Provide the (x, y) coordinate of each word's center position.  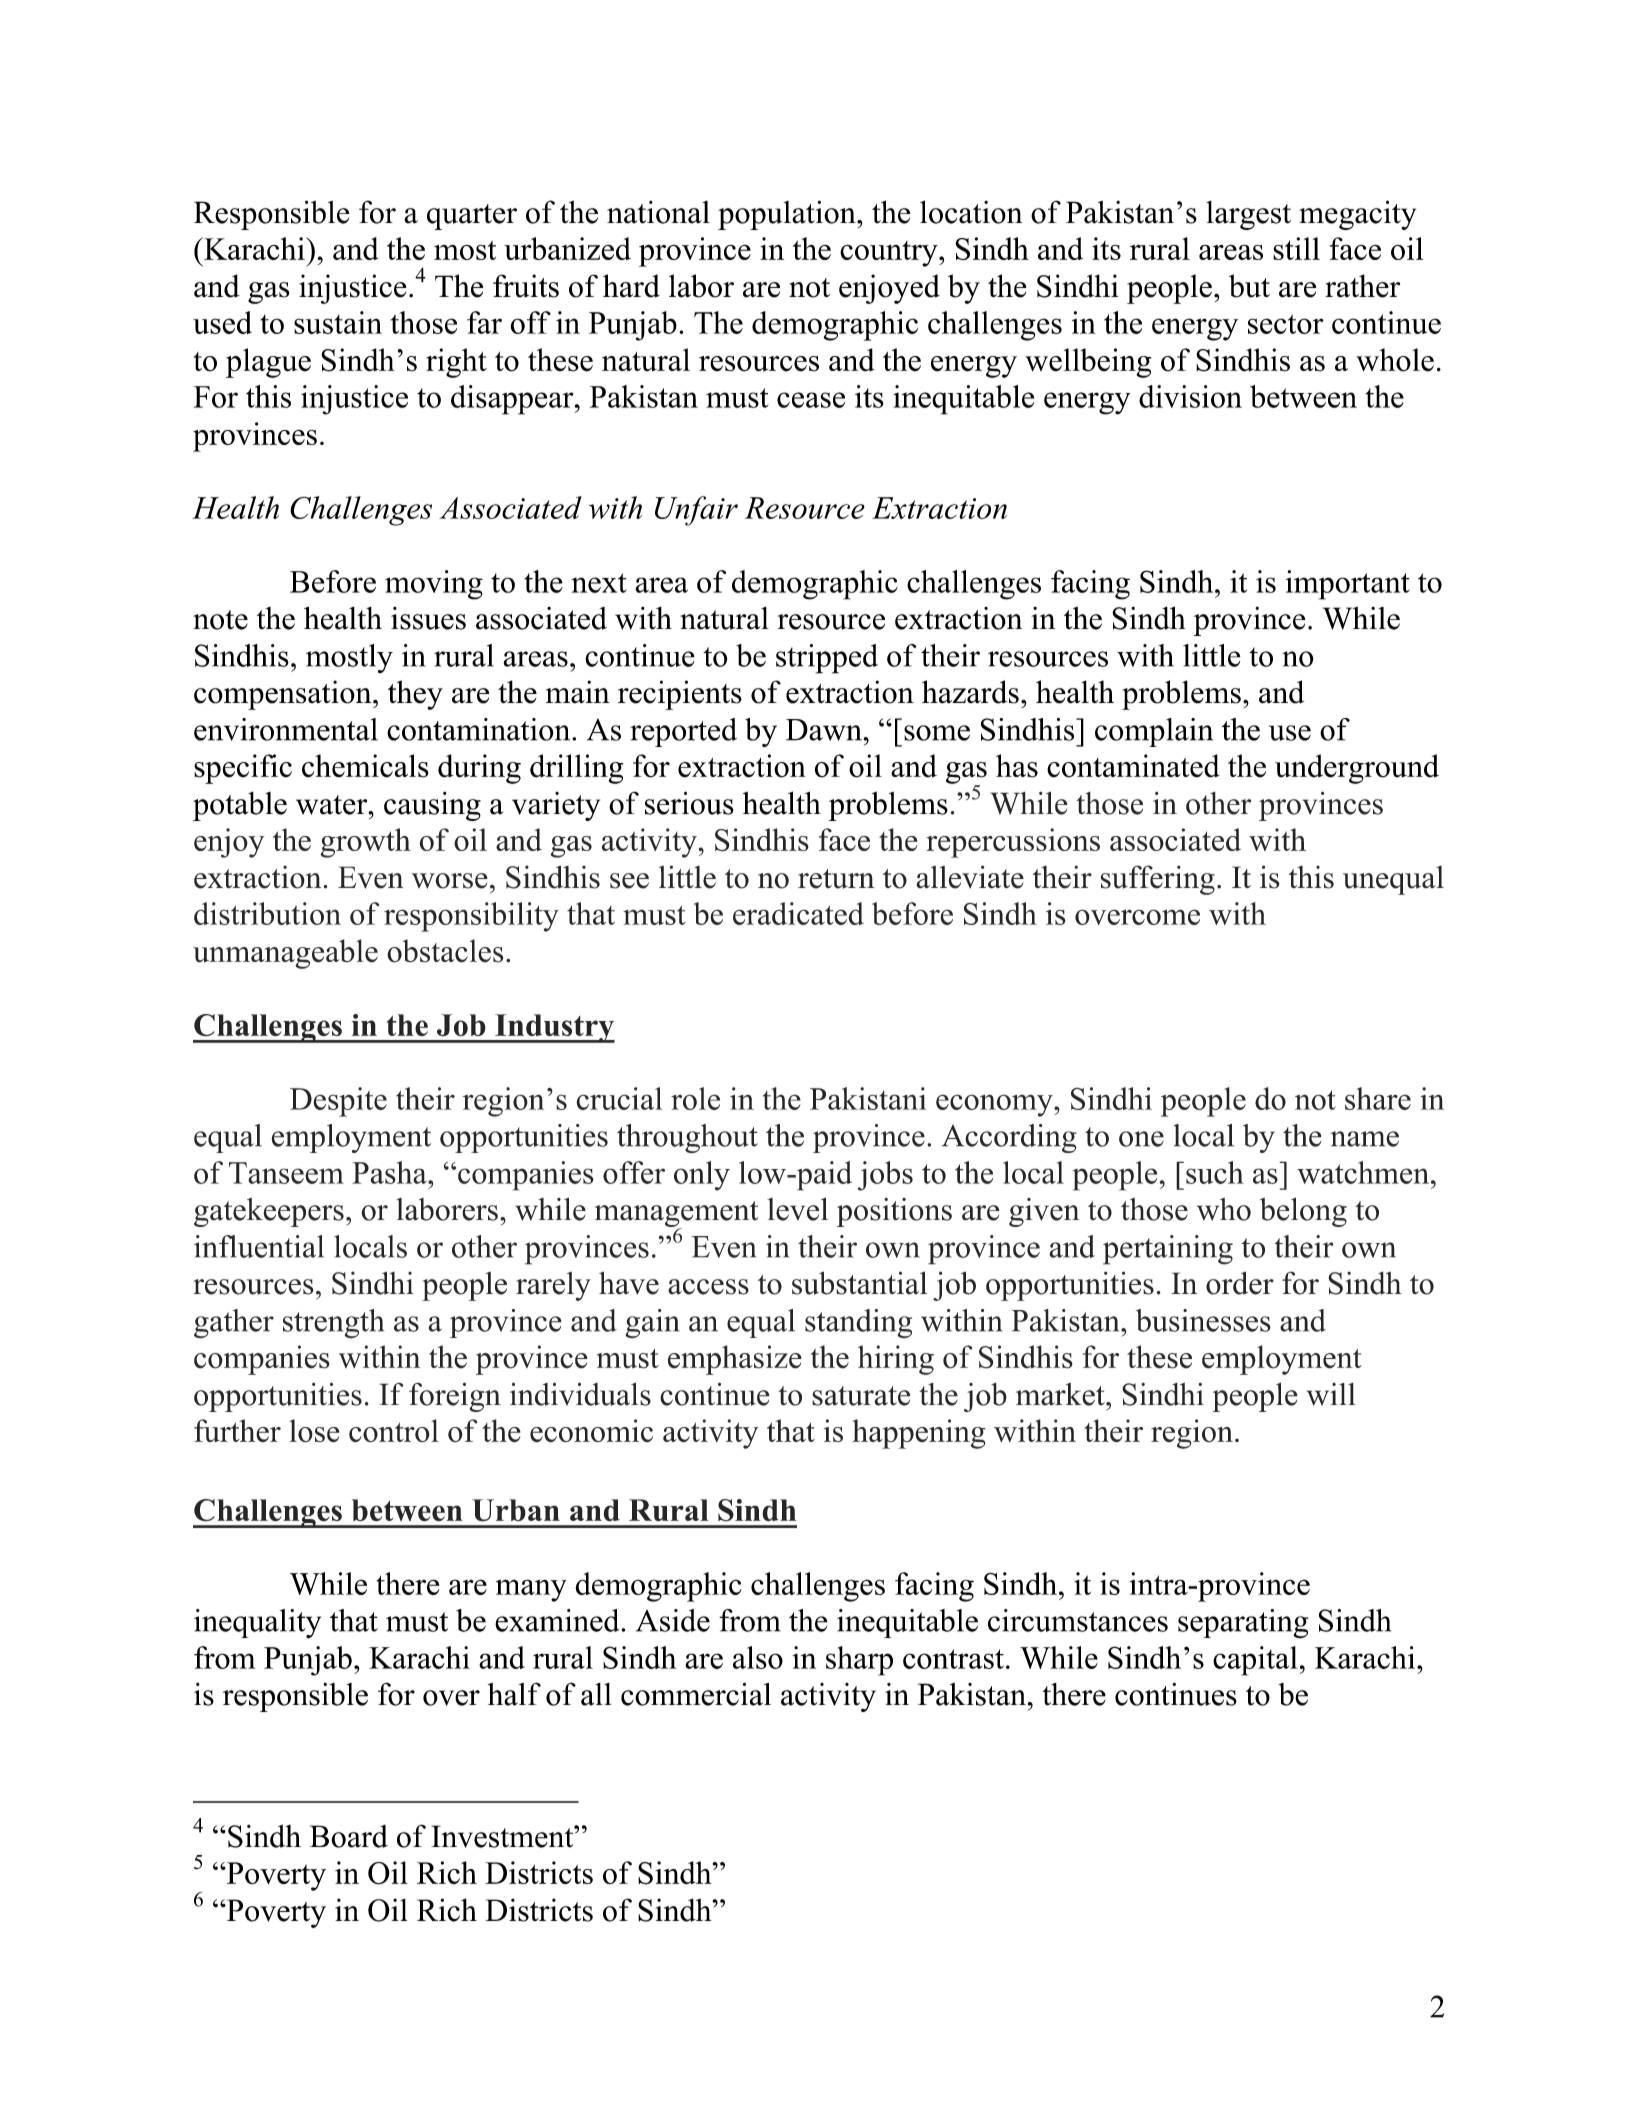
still (1296, 248)
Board (349, 1836)
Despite (338, 1102)
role (695, 1098)
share (1378, 1098)
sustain (338, 322)
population (788, 215)
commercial (696, 1694)
